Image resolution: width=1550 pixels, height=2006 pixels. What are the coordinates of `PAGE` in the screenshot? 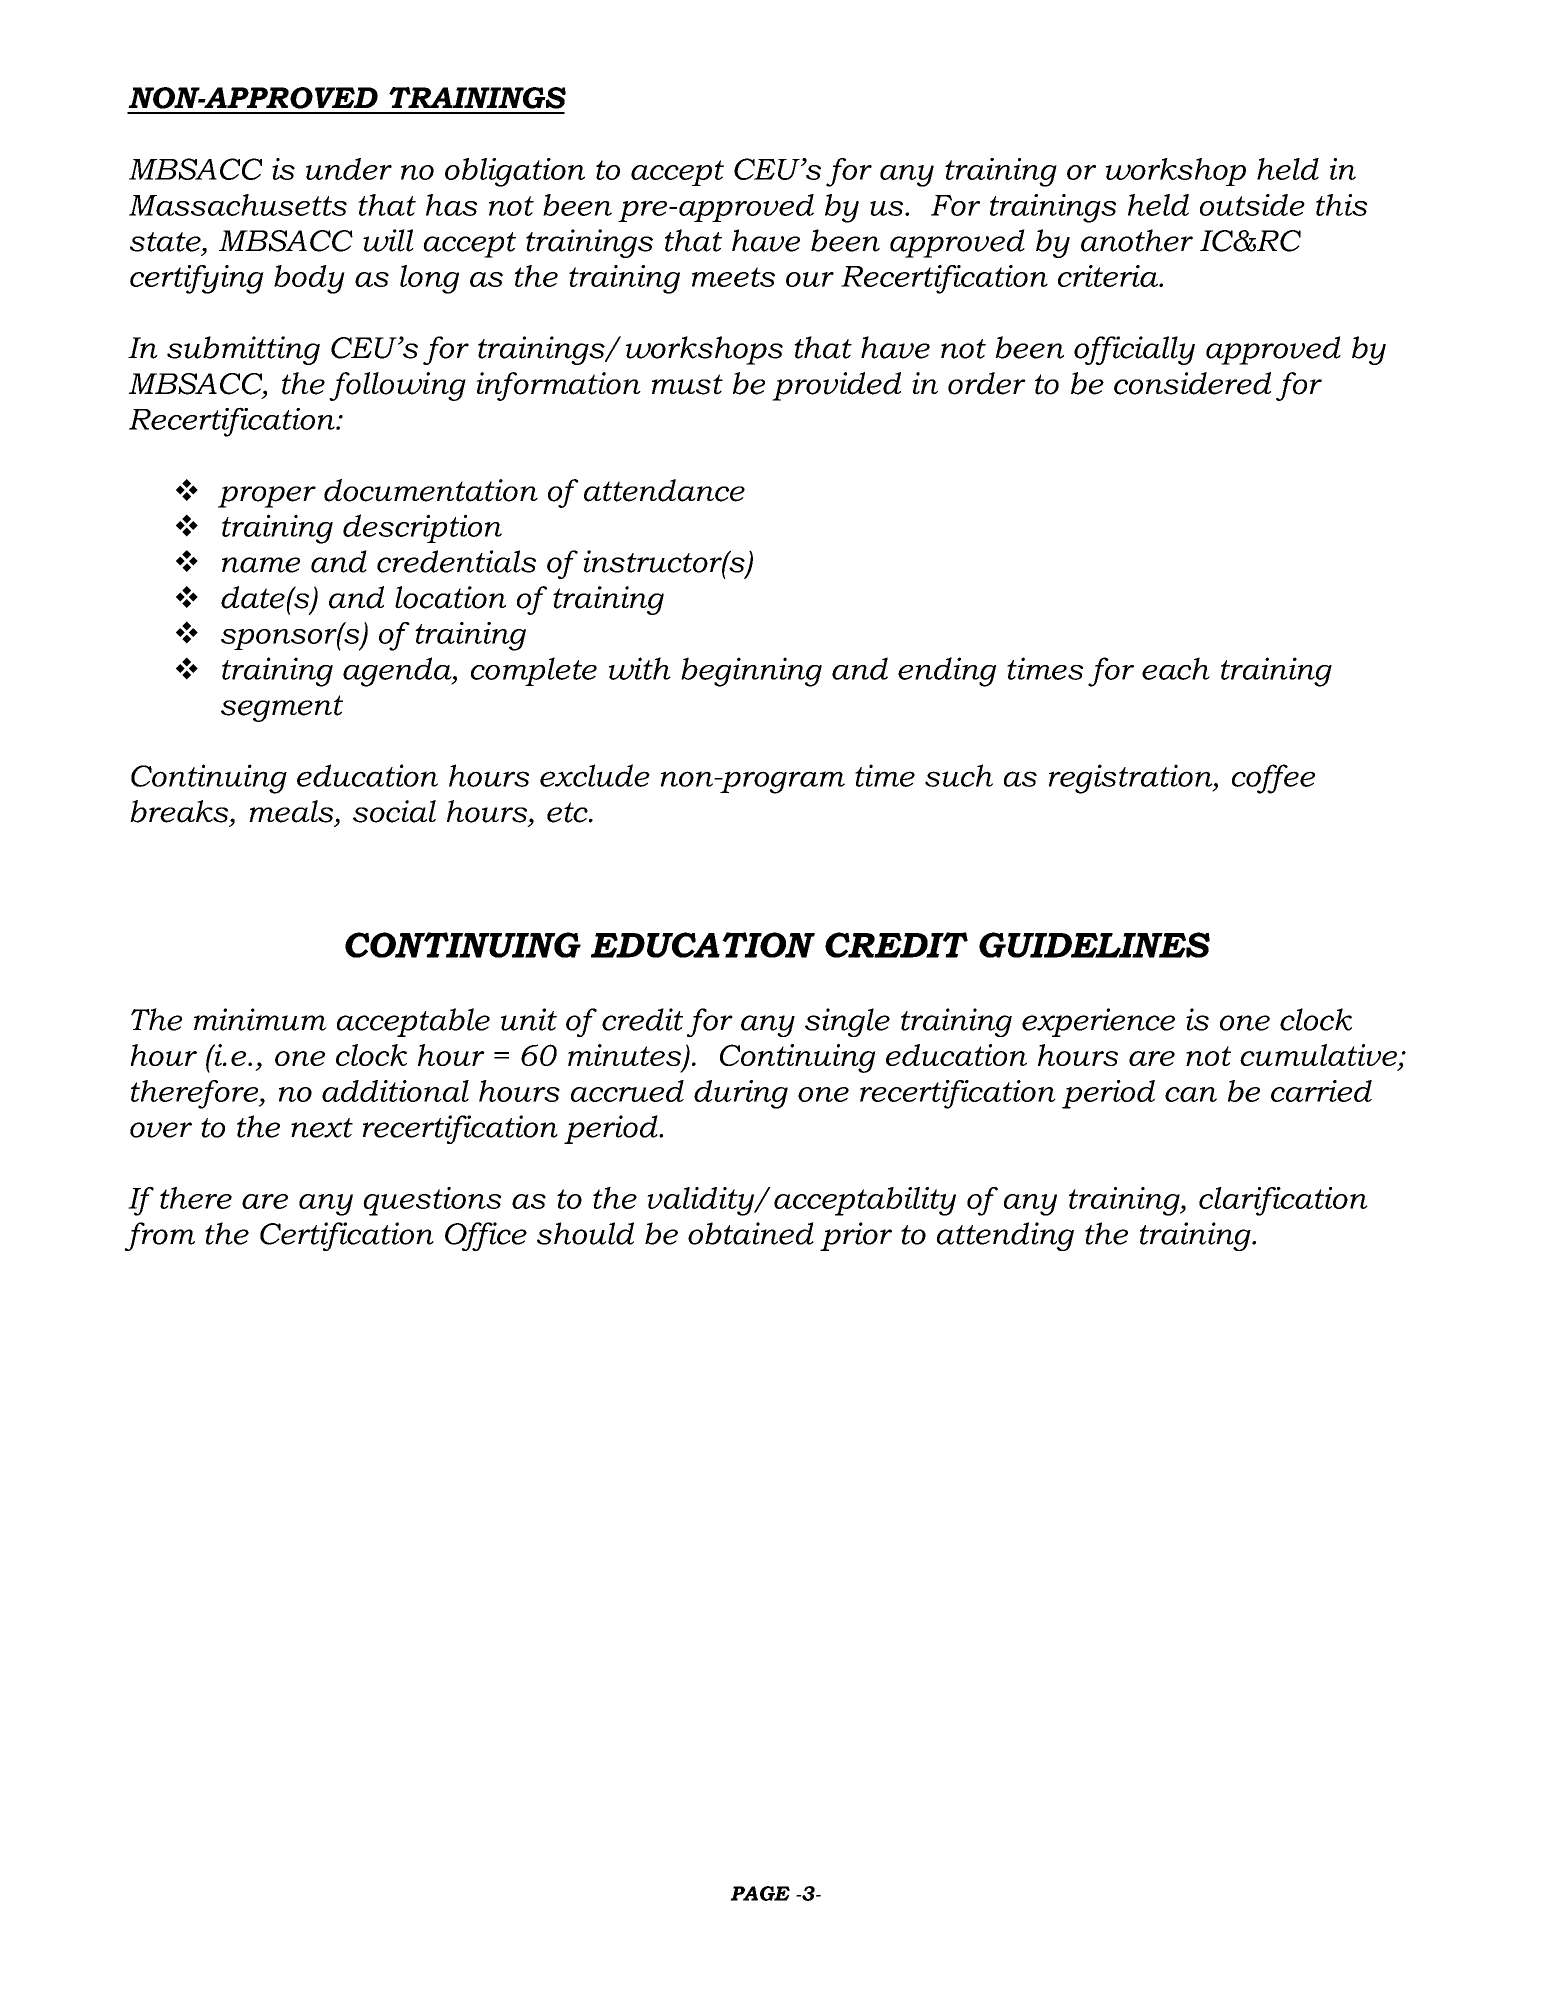 It's located at (760, 1893).
